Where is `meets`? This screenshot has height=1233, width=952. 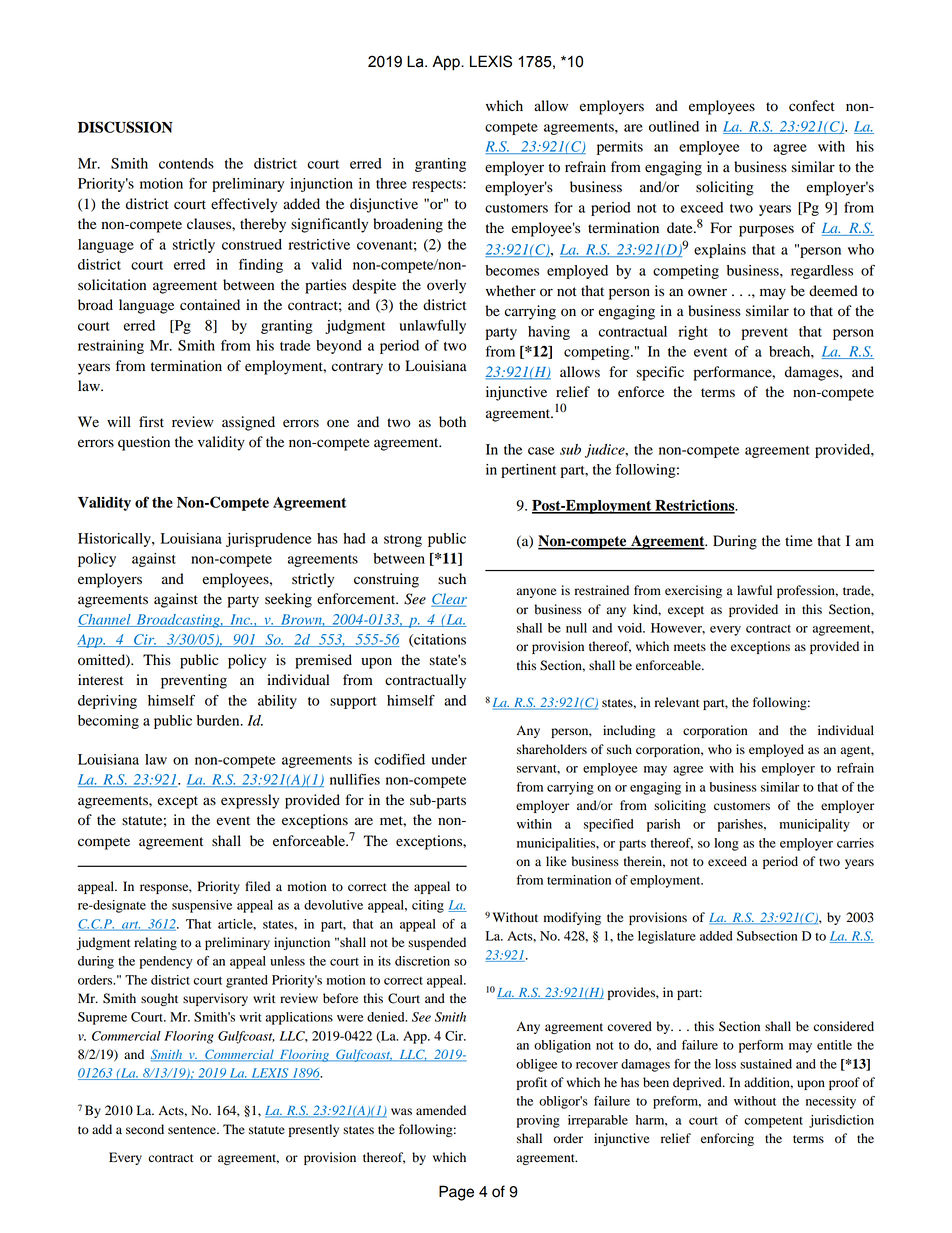
meets is located at coordinates (690, 647).
